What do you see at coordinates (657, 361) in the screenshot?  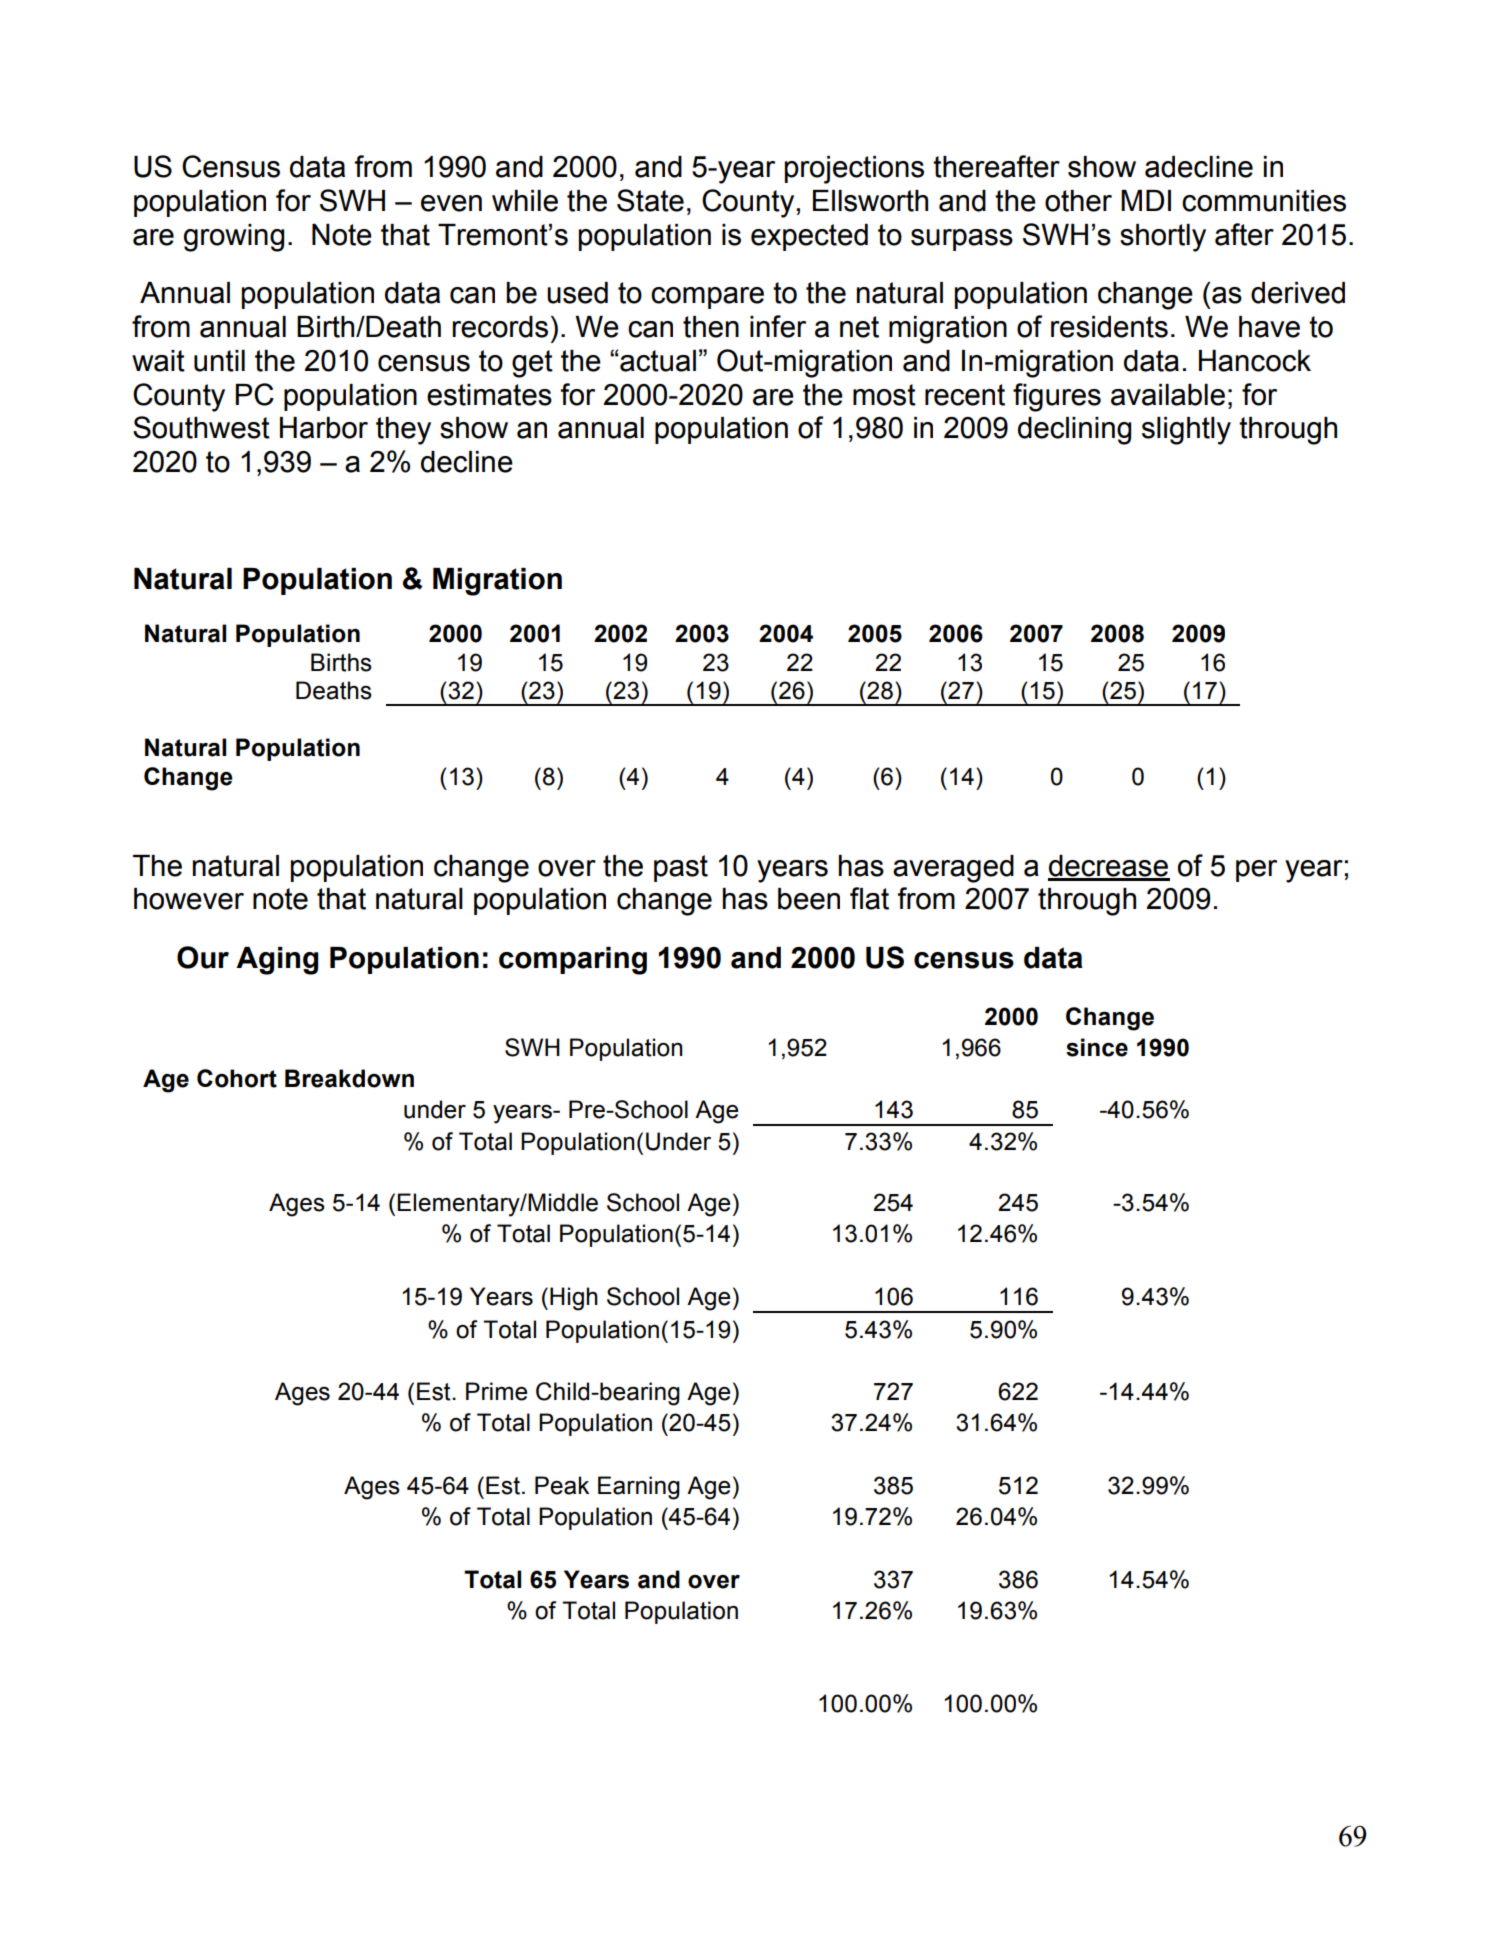 I see `actual` at bounding box center [657, 361].
